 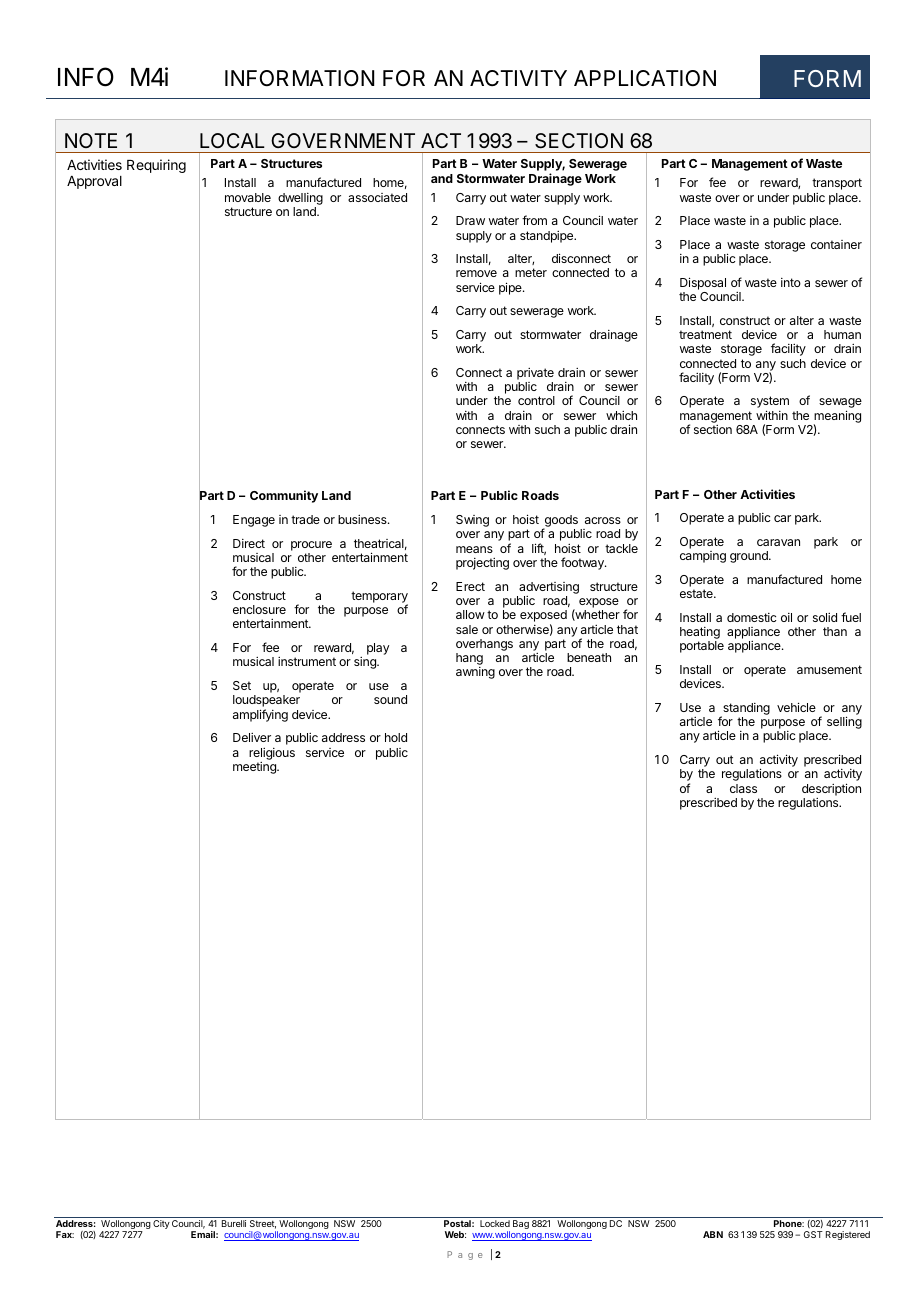 I want to click on LOCAL, so click(x=232, y=140).
